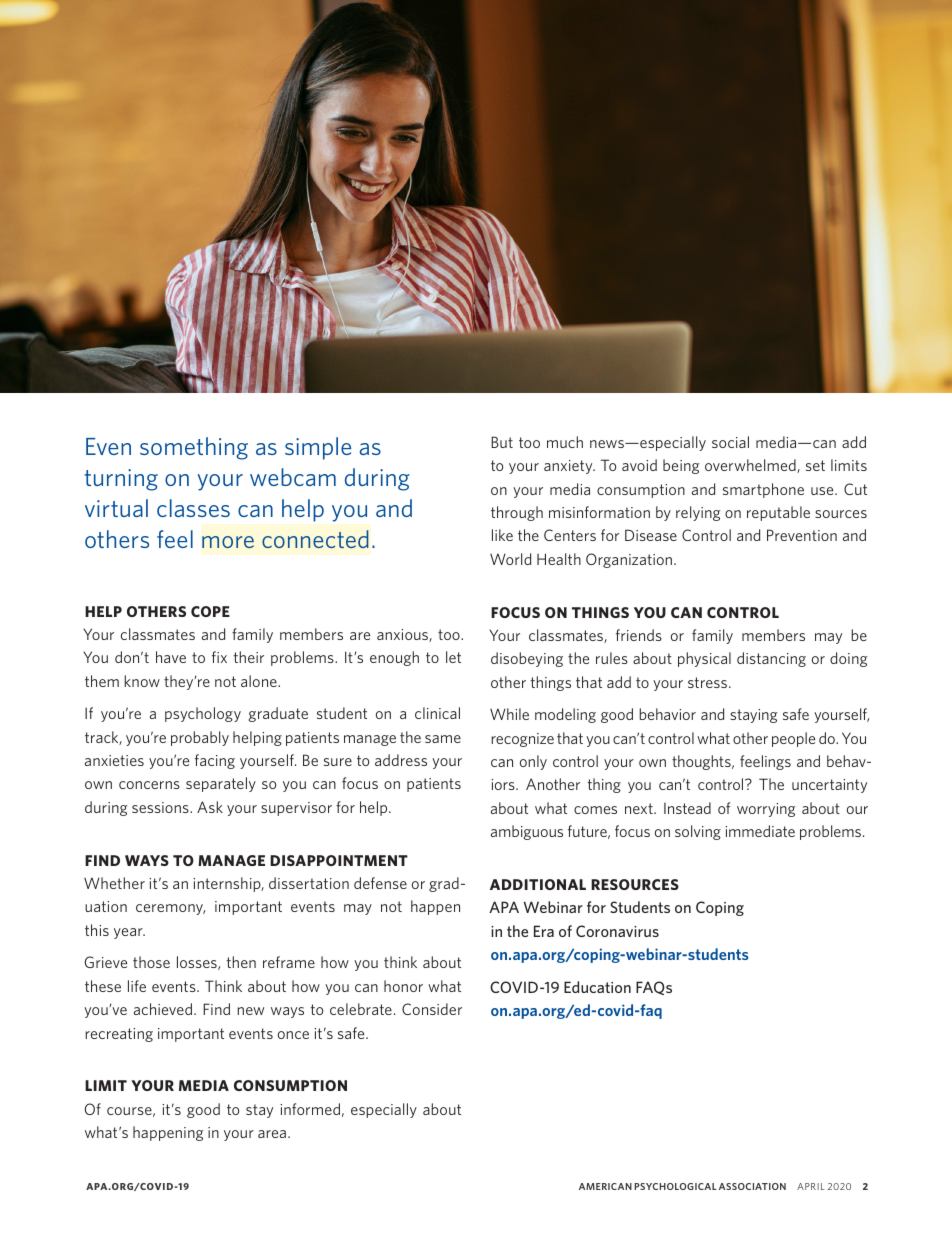 This screenshot has height=1233, width=952. I want to click on overwhelmed, so click(751, 466).
